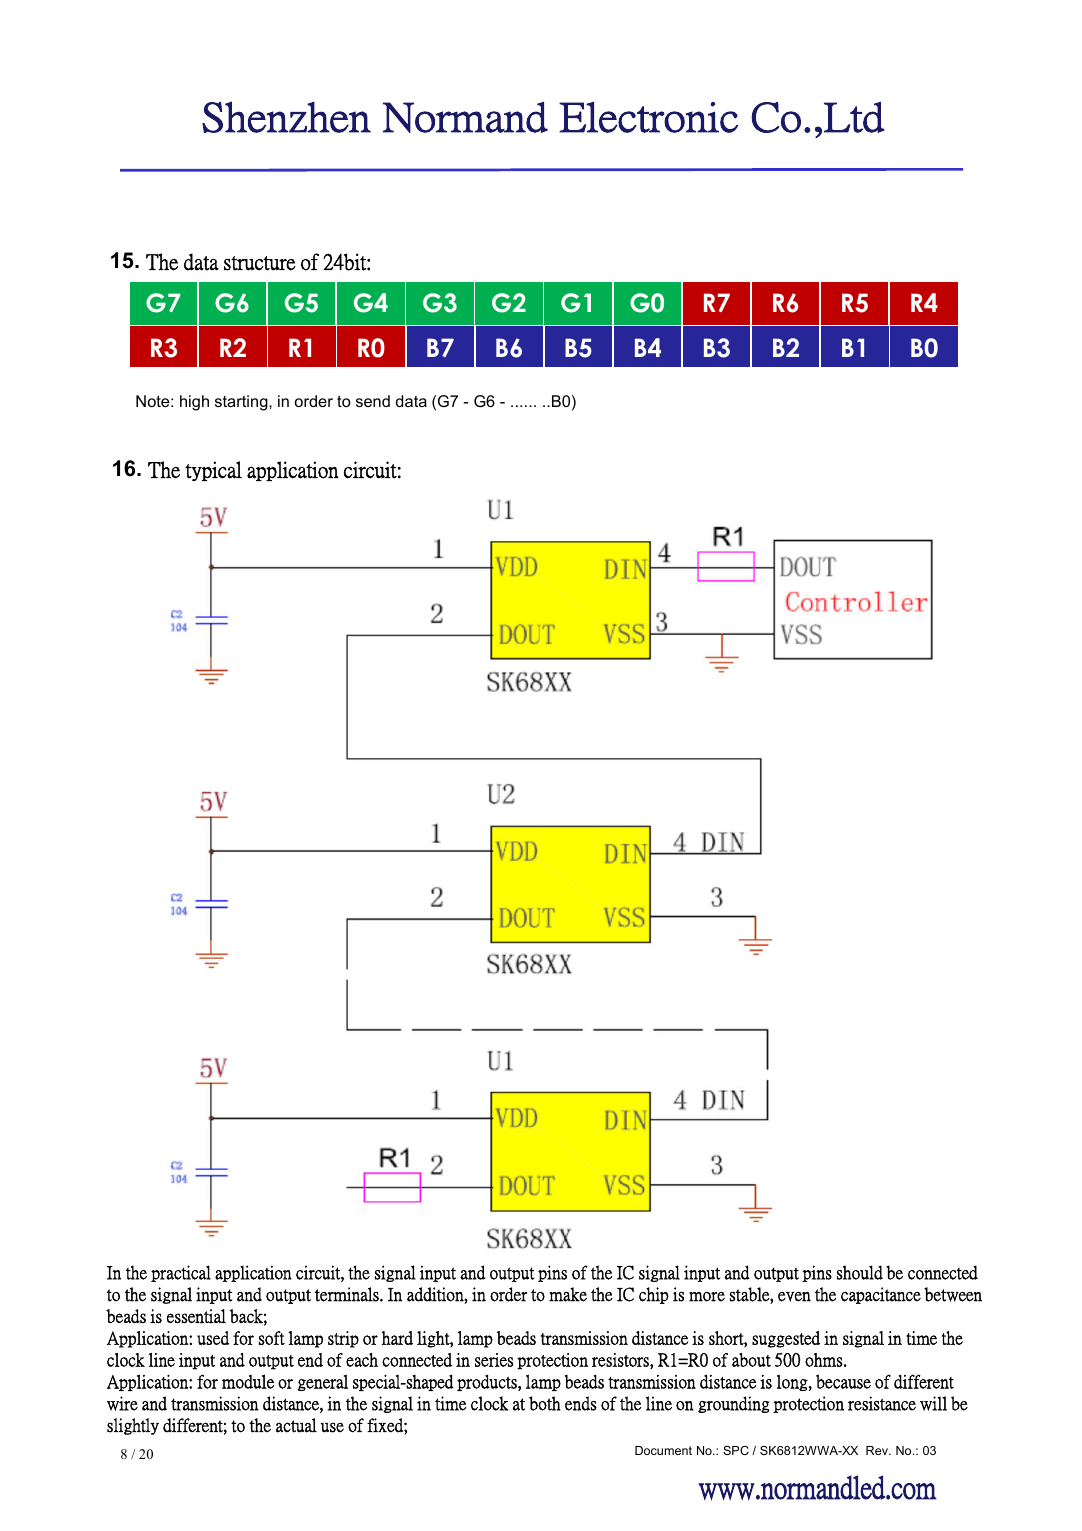 Image resolution: width=1082 pixels, height=1531 pixels. Describe the element at coordinates (286, 117) in the screenshot. I see `Shenzhen` at that location.
